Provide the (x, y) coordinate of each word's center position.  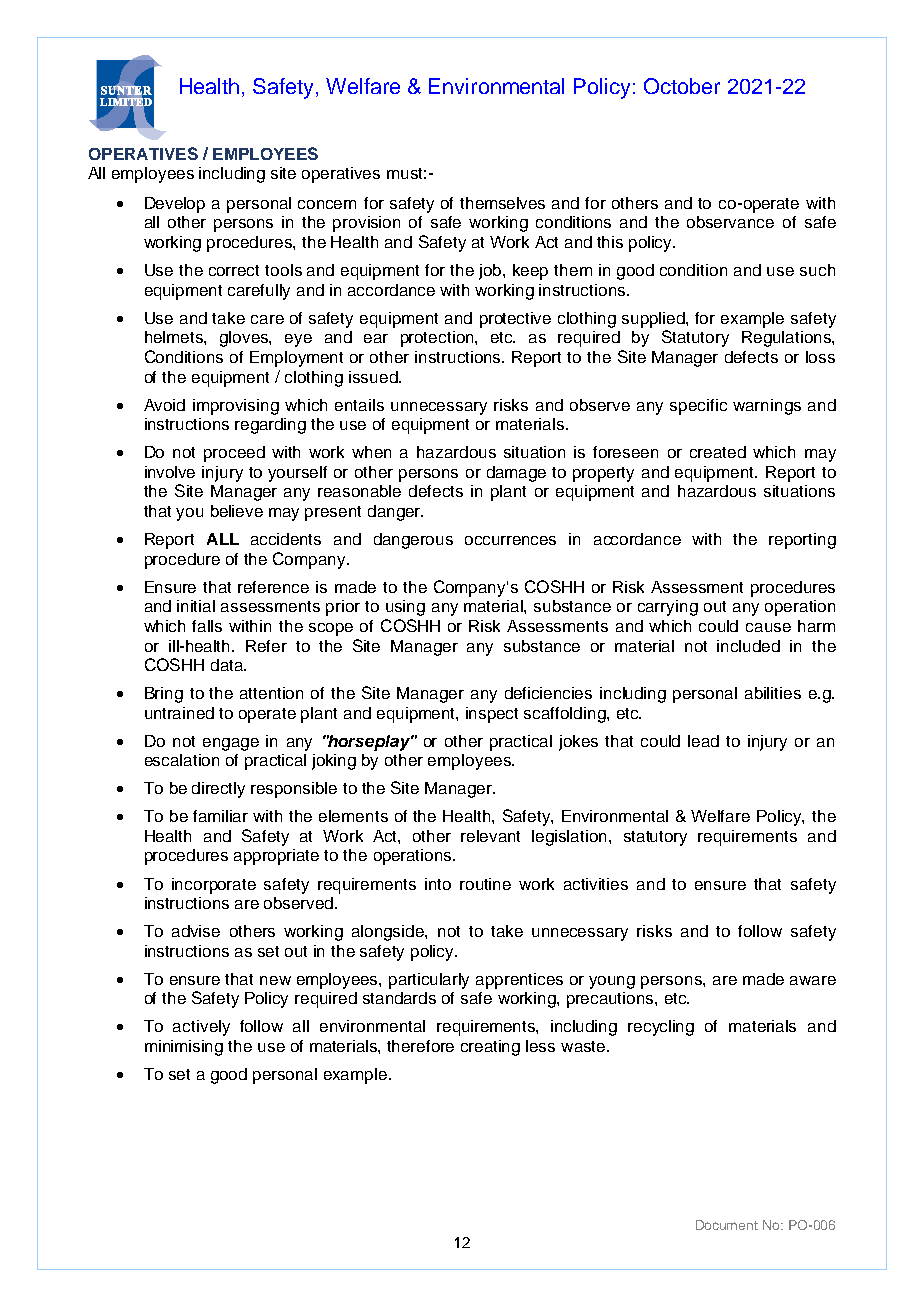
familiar (220, 816)
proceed (234, 454)
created (718, 452)
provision (366, 224)
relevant (490, 836)
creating (490, 1048)
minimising (184, 1048)
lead (703, 741)
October (682, 86)
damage (516, 474)
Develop (175, 205)
